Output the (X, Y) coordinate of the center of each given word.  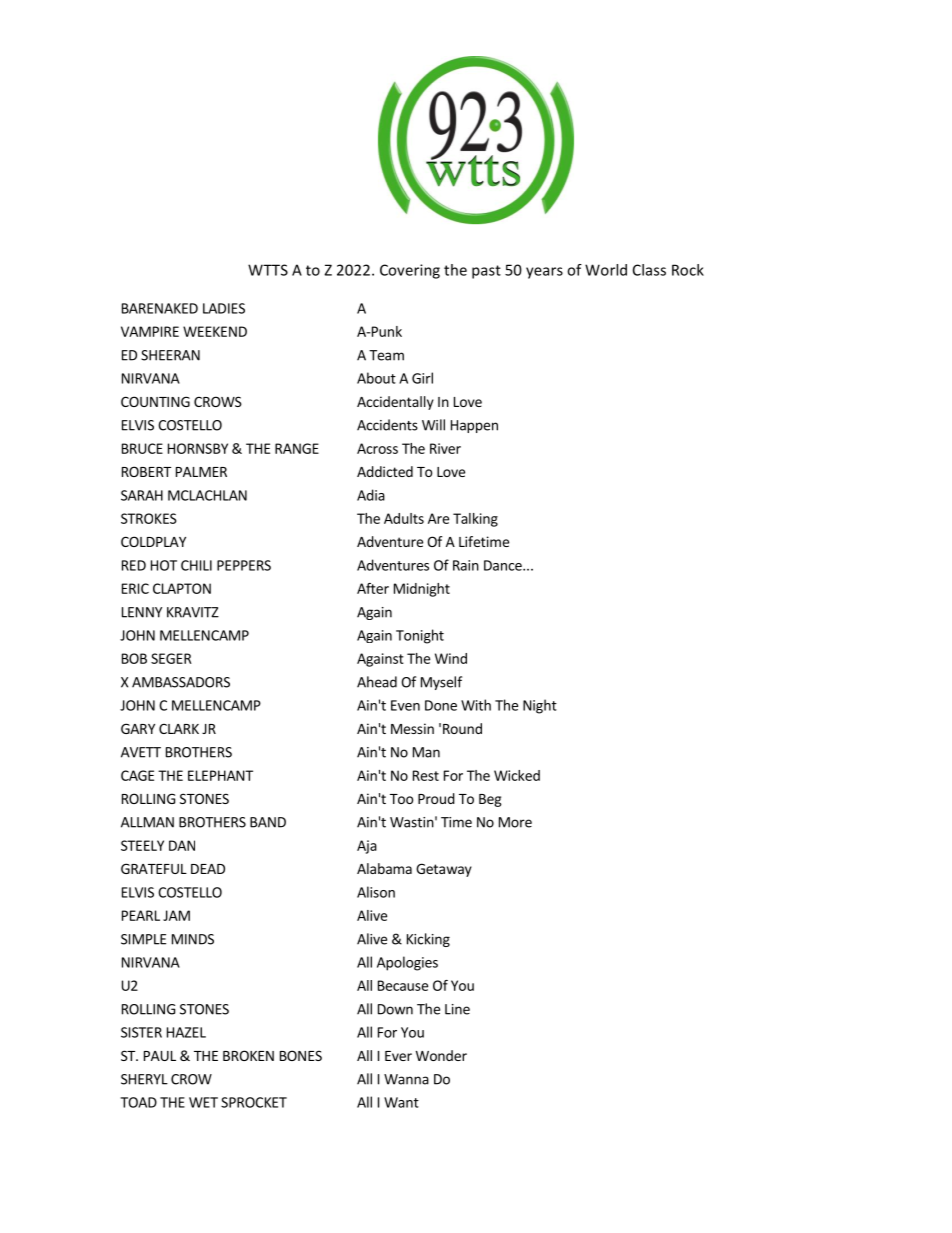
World (606, 270)
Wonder (441, 1055)
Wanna (406, 1079)
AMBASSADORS (181, 682)
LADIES (224, 308)
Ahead (377, 682)
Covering (410, 271)
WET (203, 1102)
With (476, 705)
